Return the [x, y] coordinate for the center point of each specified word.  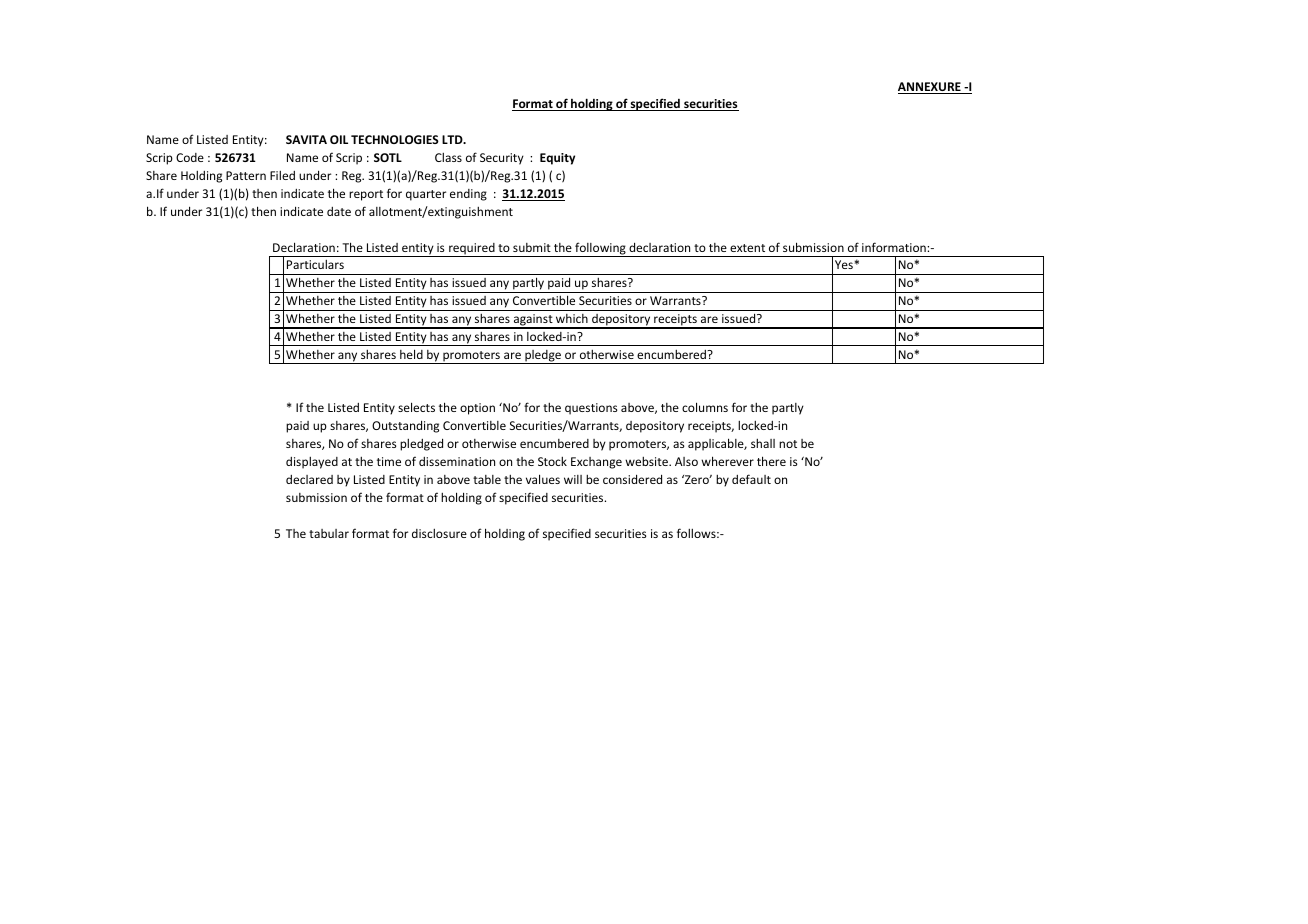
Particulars [315, 264]
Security [502, 159]
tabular [329, 533]
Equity [557, 159]
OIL [339, 139]
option [477, 409]
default [751, 479]
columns [705, 407]
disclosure [439, 533]
